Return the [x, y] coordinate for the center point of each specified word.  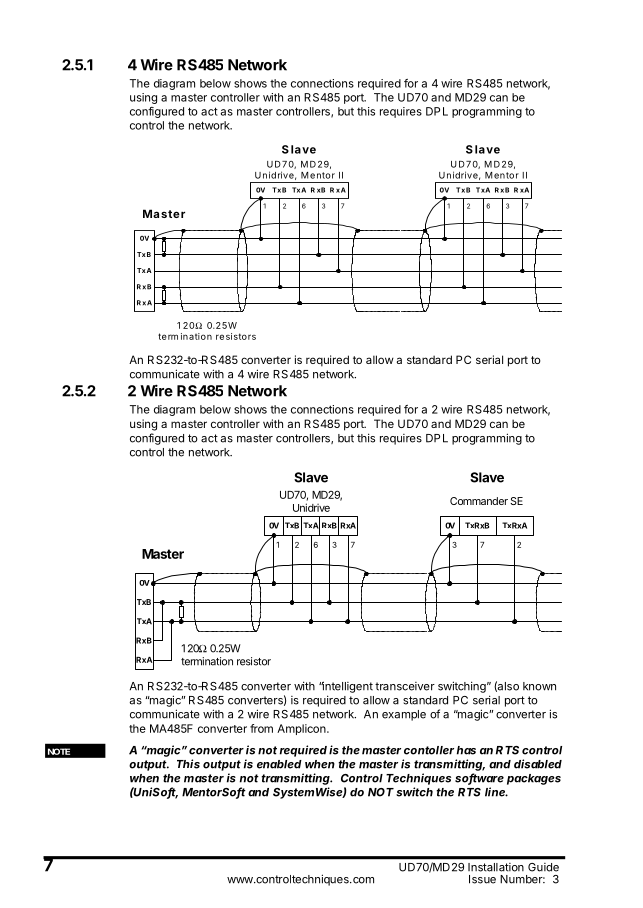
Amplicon [302, 729]
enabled [279, 764]
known [539, 686]
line [496, 792]
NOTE [59, 751]
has [466, 750]
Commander [479, 501]
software [479, 779]
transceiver [405, 686]
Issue [482, 879]
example [404, 715]
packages [534, 779]
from [261, 728]
